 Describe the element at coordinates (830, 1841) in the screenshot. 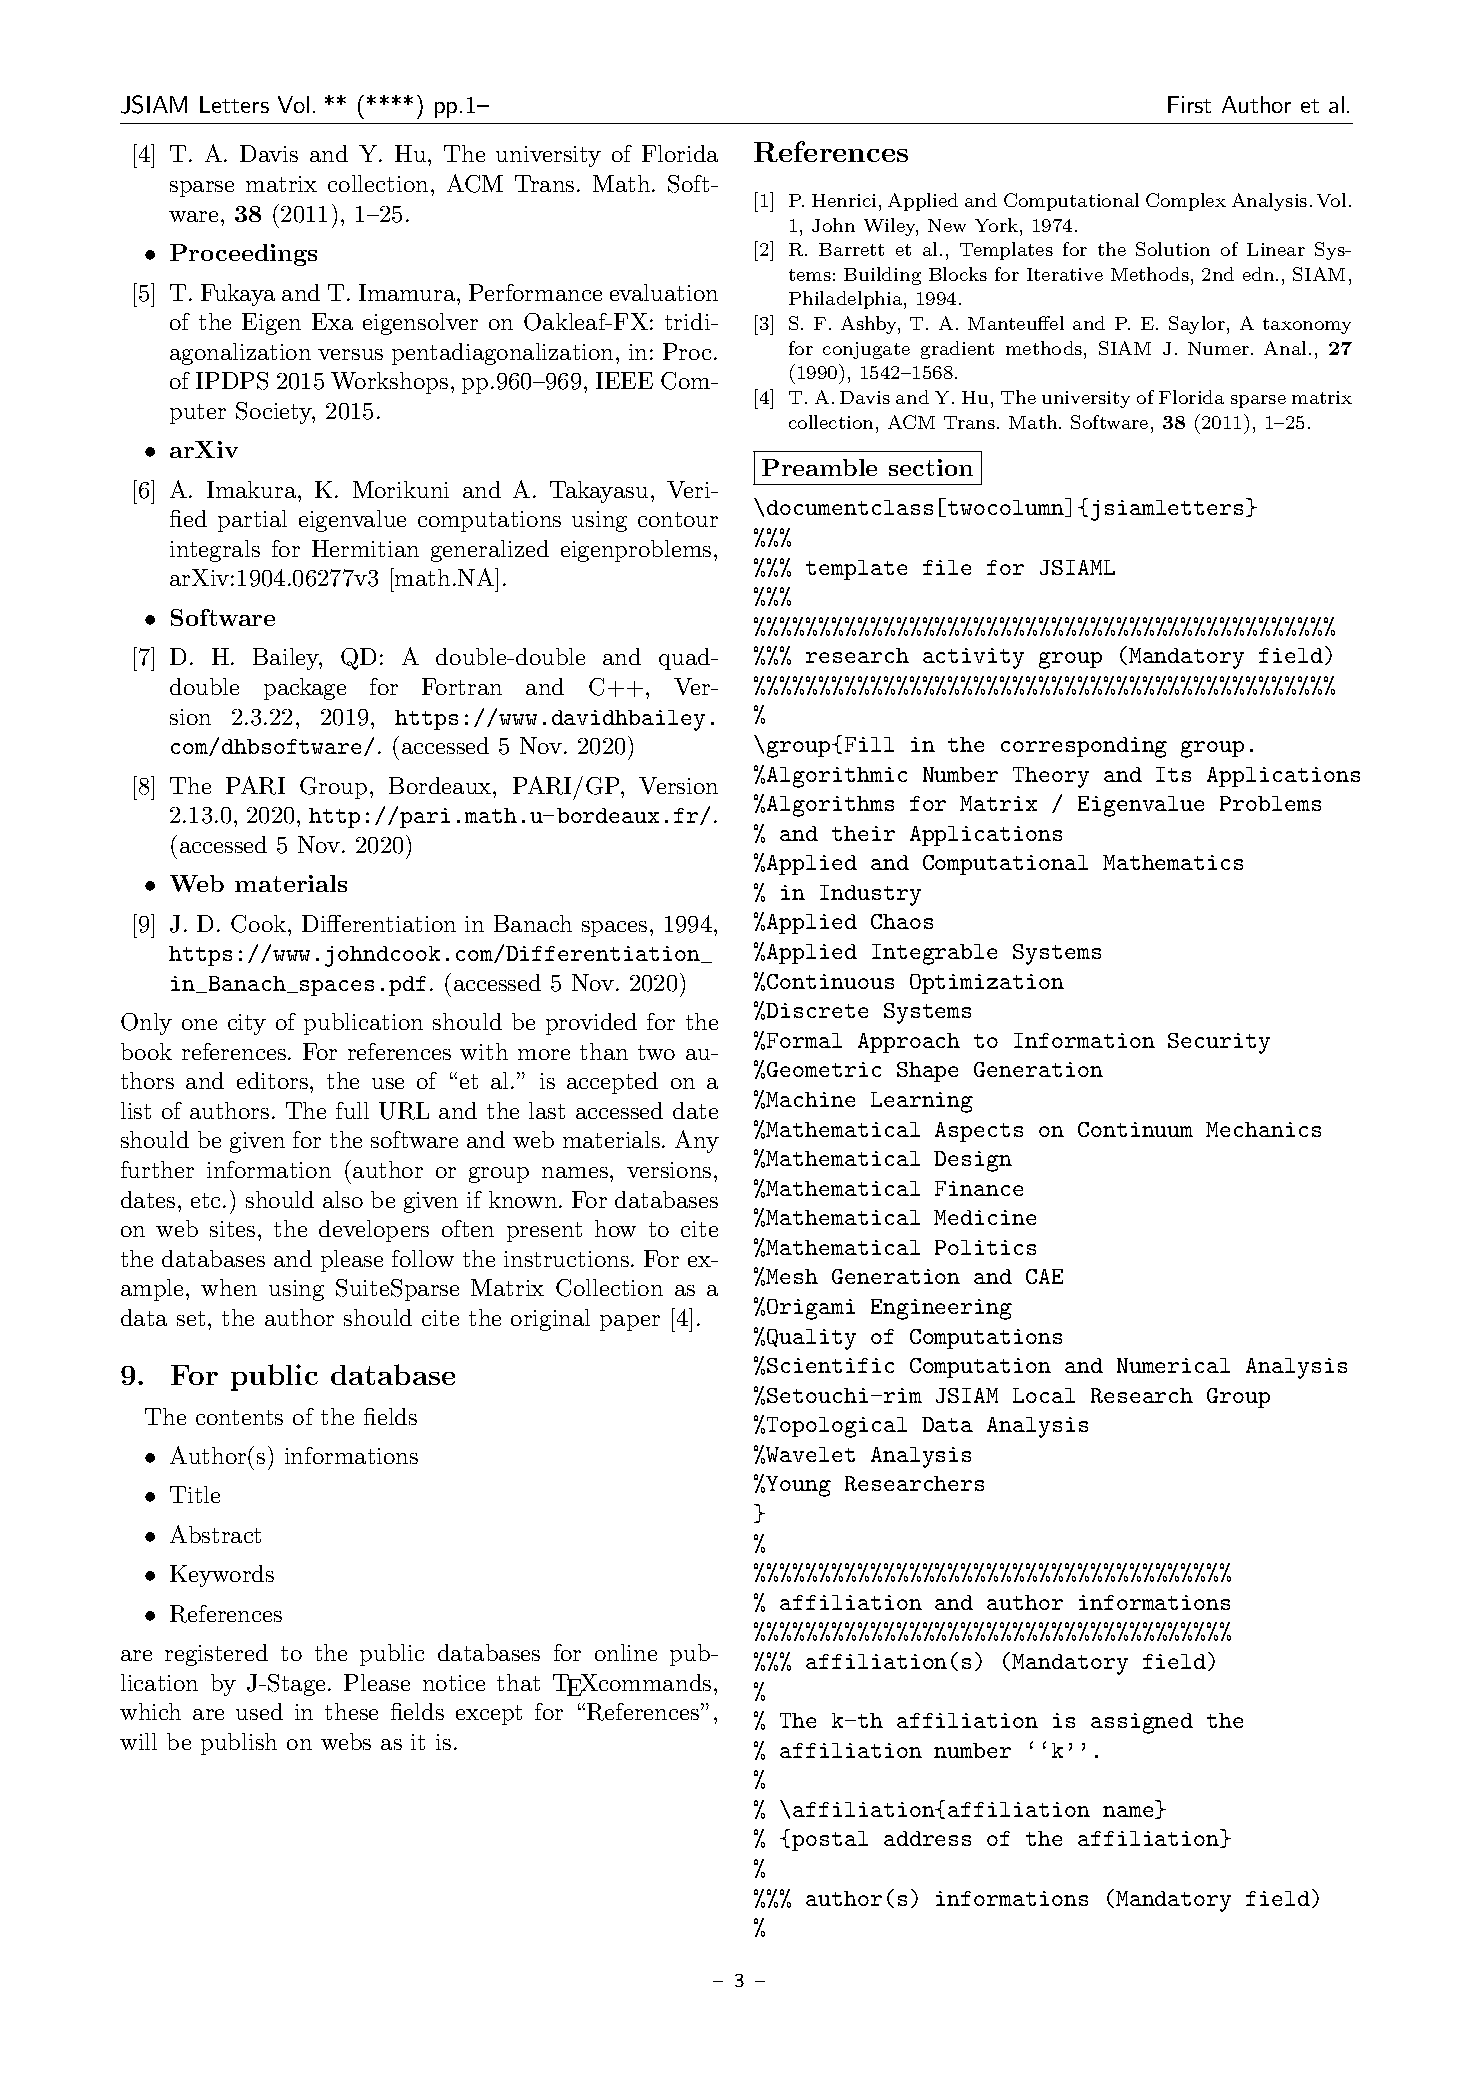

I see `postal` at that location.
